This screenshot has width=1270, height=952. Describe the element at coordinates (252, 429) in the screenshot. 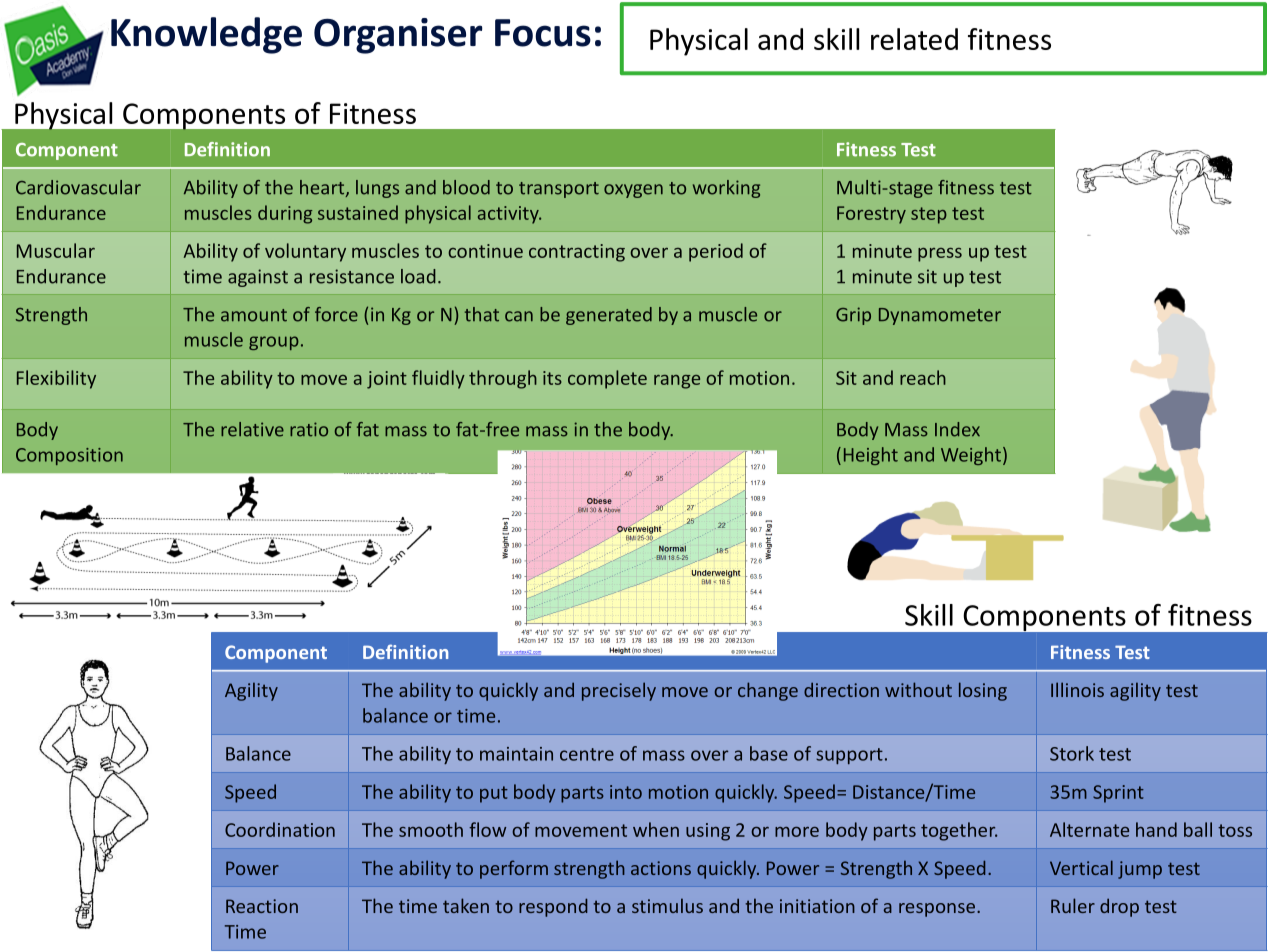

I see `relative` at that location.
